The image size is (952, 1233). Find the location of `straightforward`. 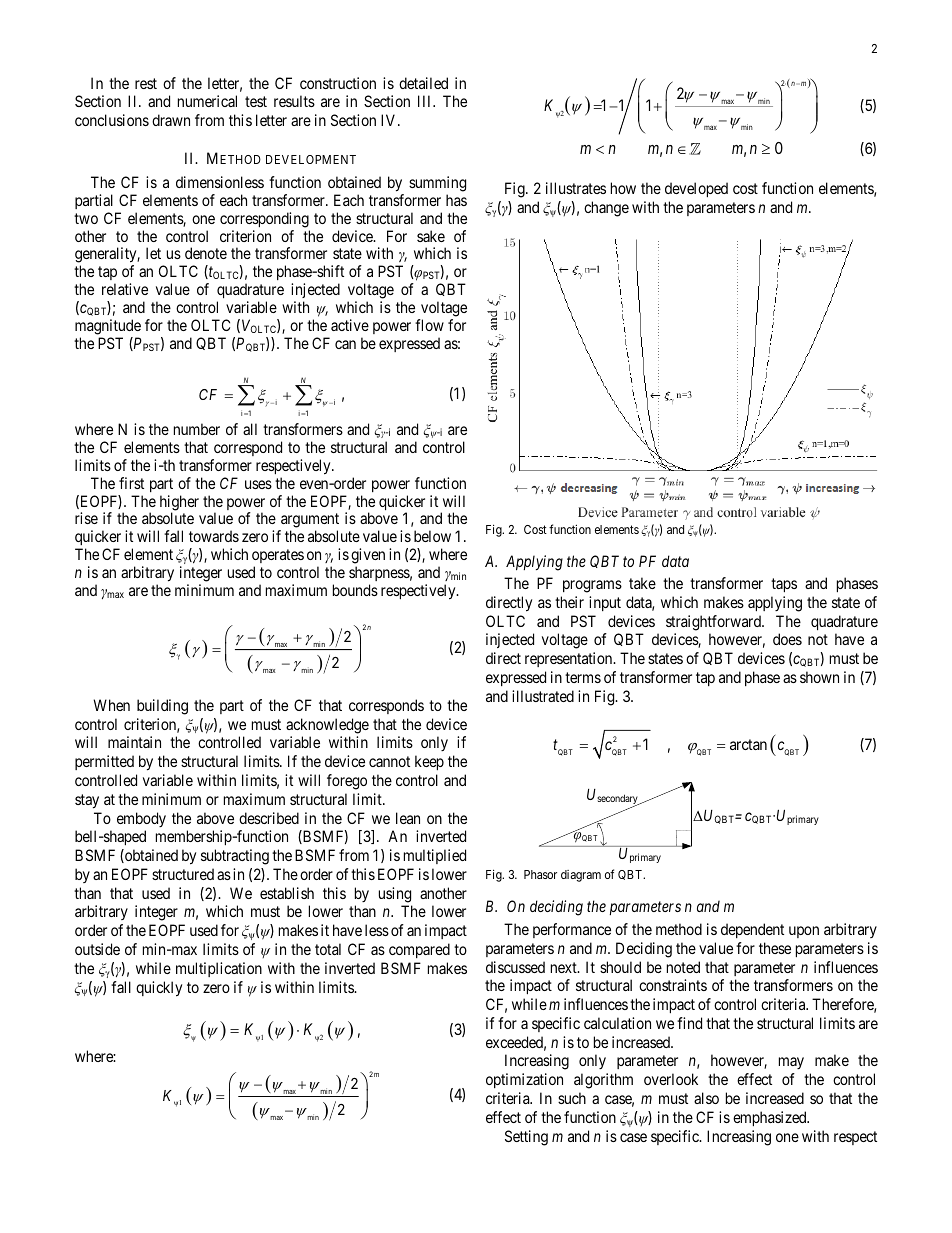

straightforward is located at coordinates (714, 623).
